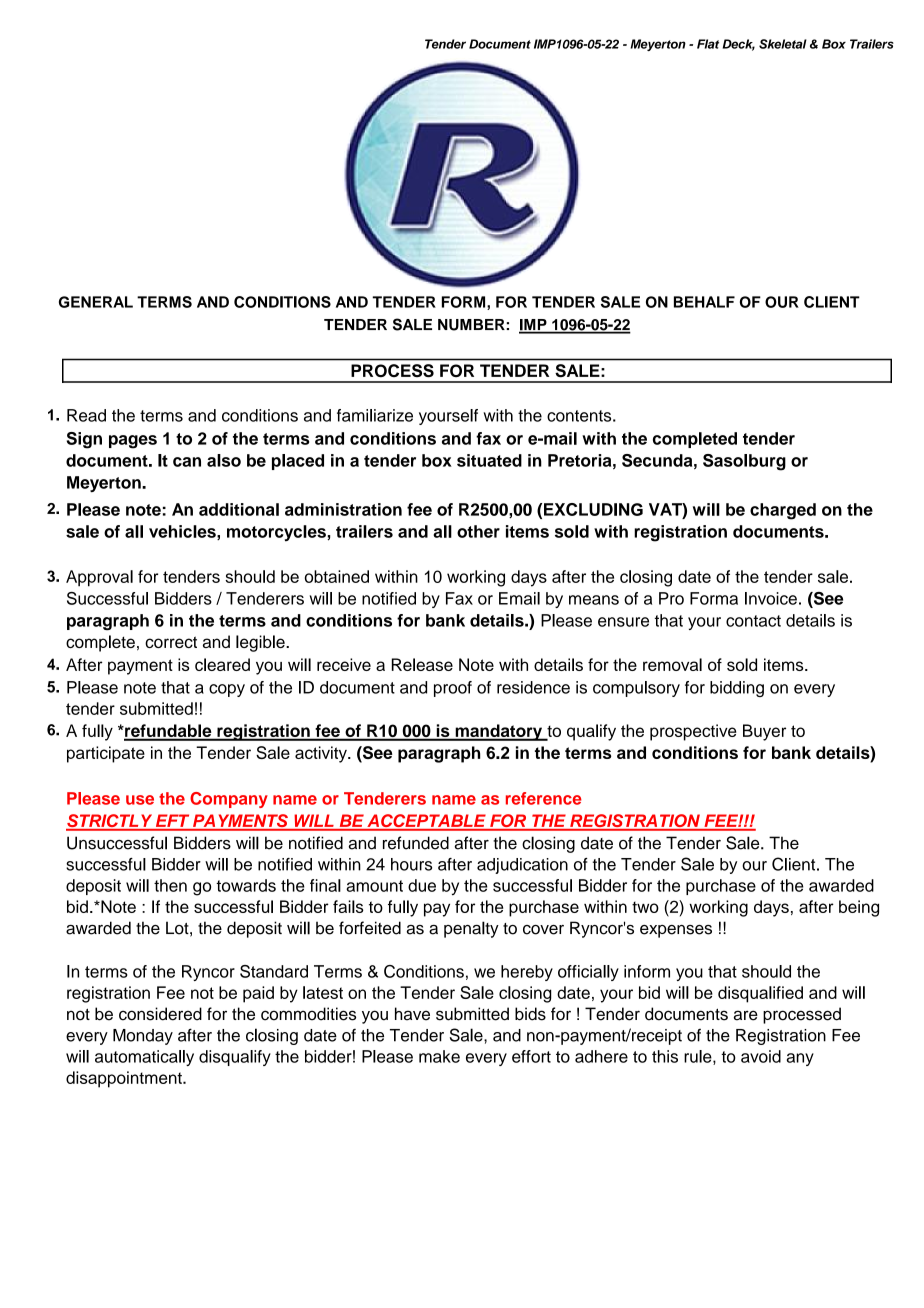 The height and width of the screenshot is (1308, 924). What do you see at coordinates (764, 732) in the screenshot?
I see `Buyer` at bounding box center [764, 732].
